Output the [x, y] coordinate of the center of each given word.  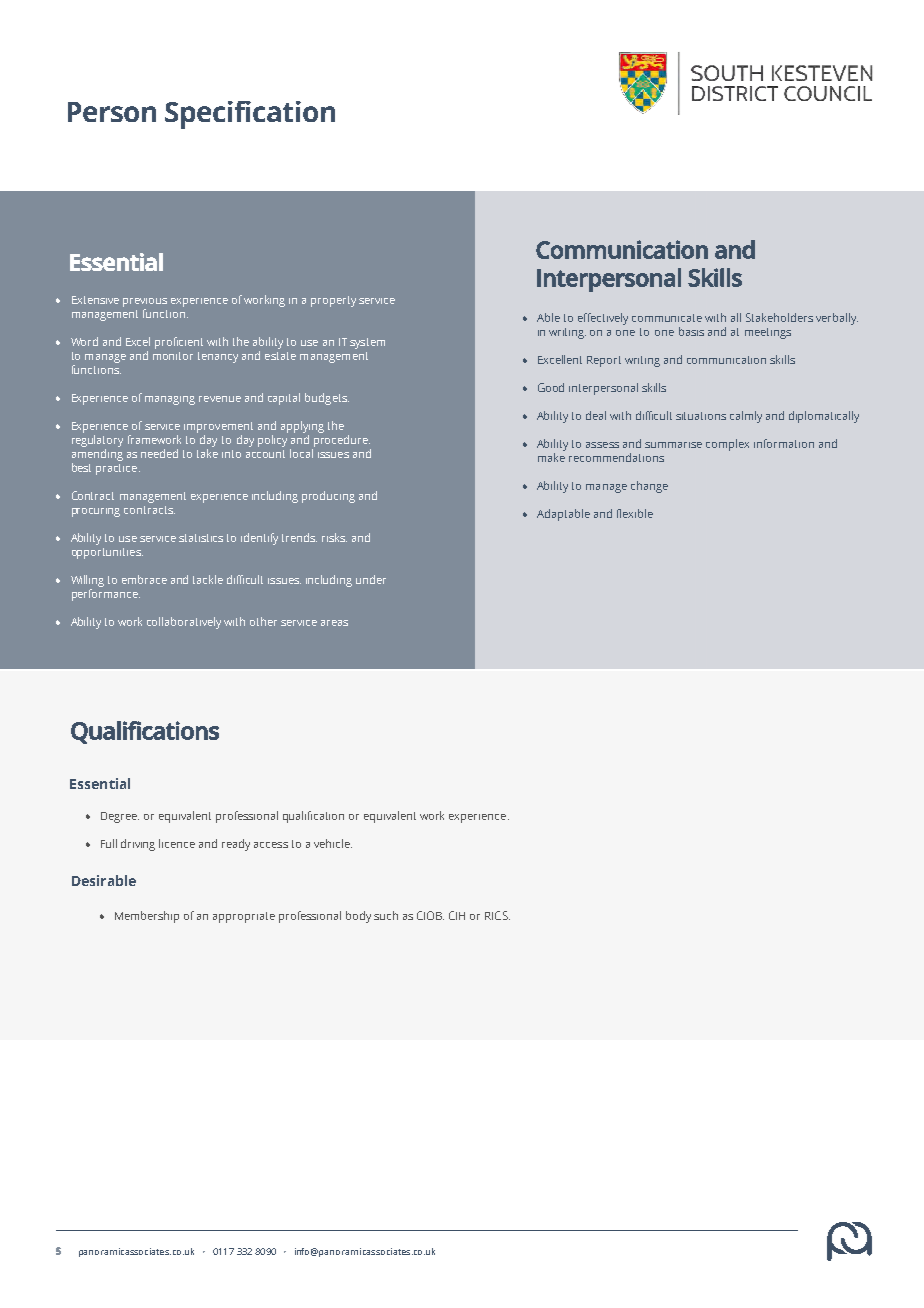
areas [334, 623]
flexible [635, 513]
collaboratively [184, 623]
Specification [250, 115]
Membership [147, 917]
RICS [497, 915]
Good [551, 387]
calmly [746, 417]
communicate [667, 318]
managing [170, 400]
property [333, 301]
